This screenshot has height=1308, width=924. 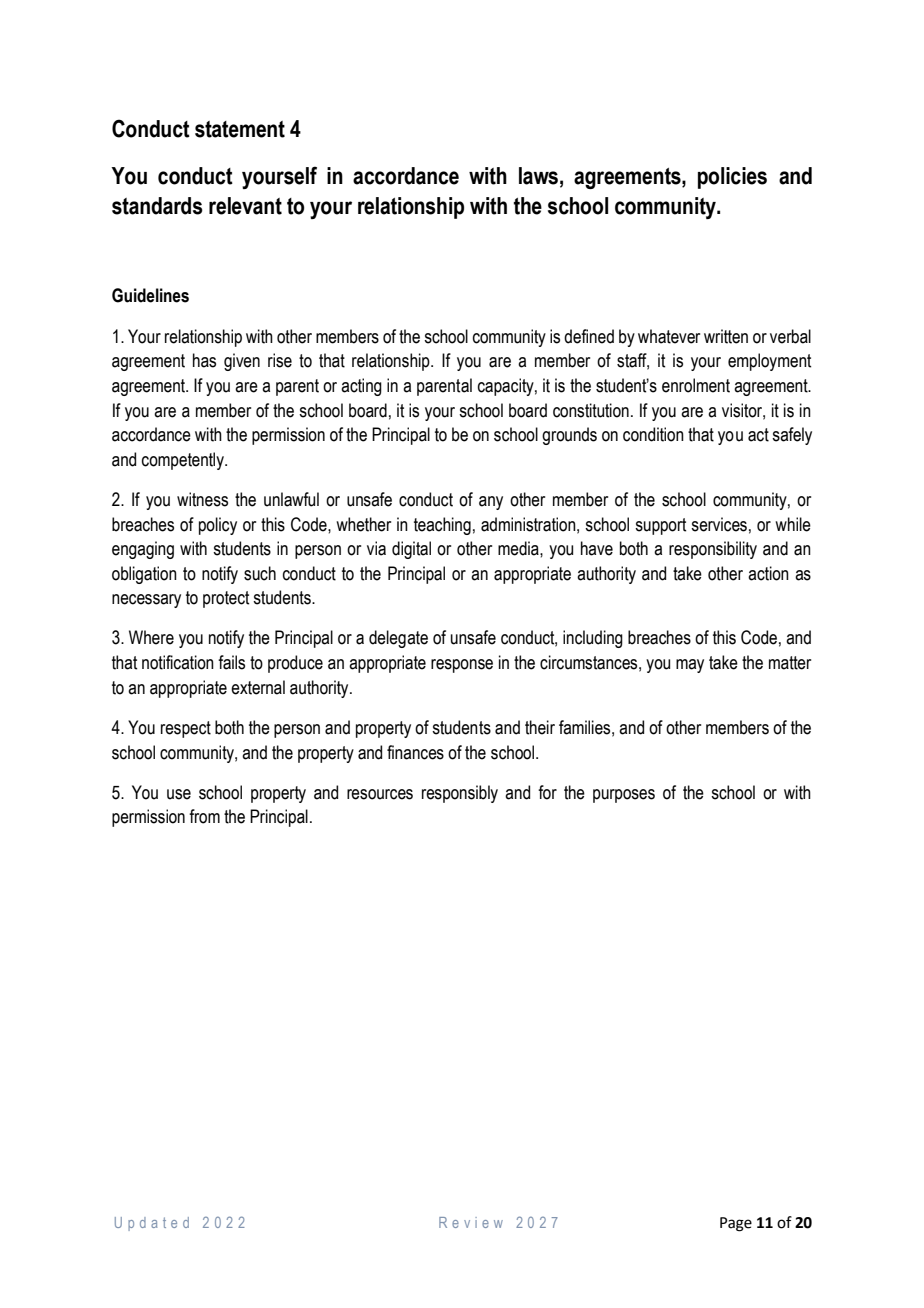 What do you see at coordinates (202, 499) in the screenshot?
I see `witness` at bounding box center [202, 499].
